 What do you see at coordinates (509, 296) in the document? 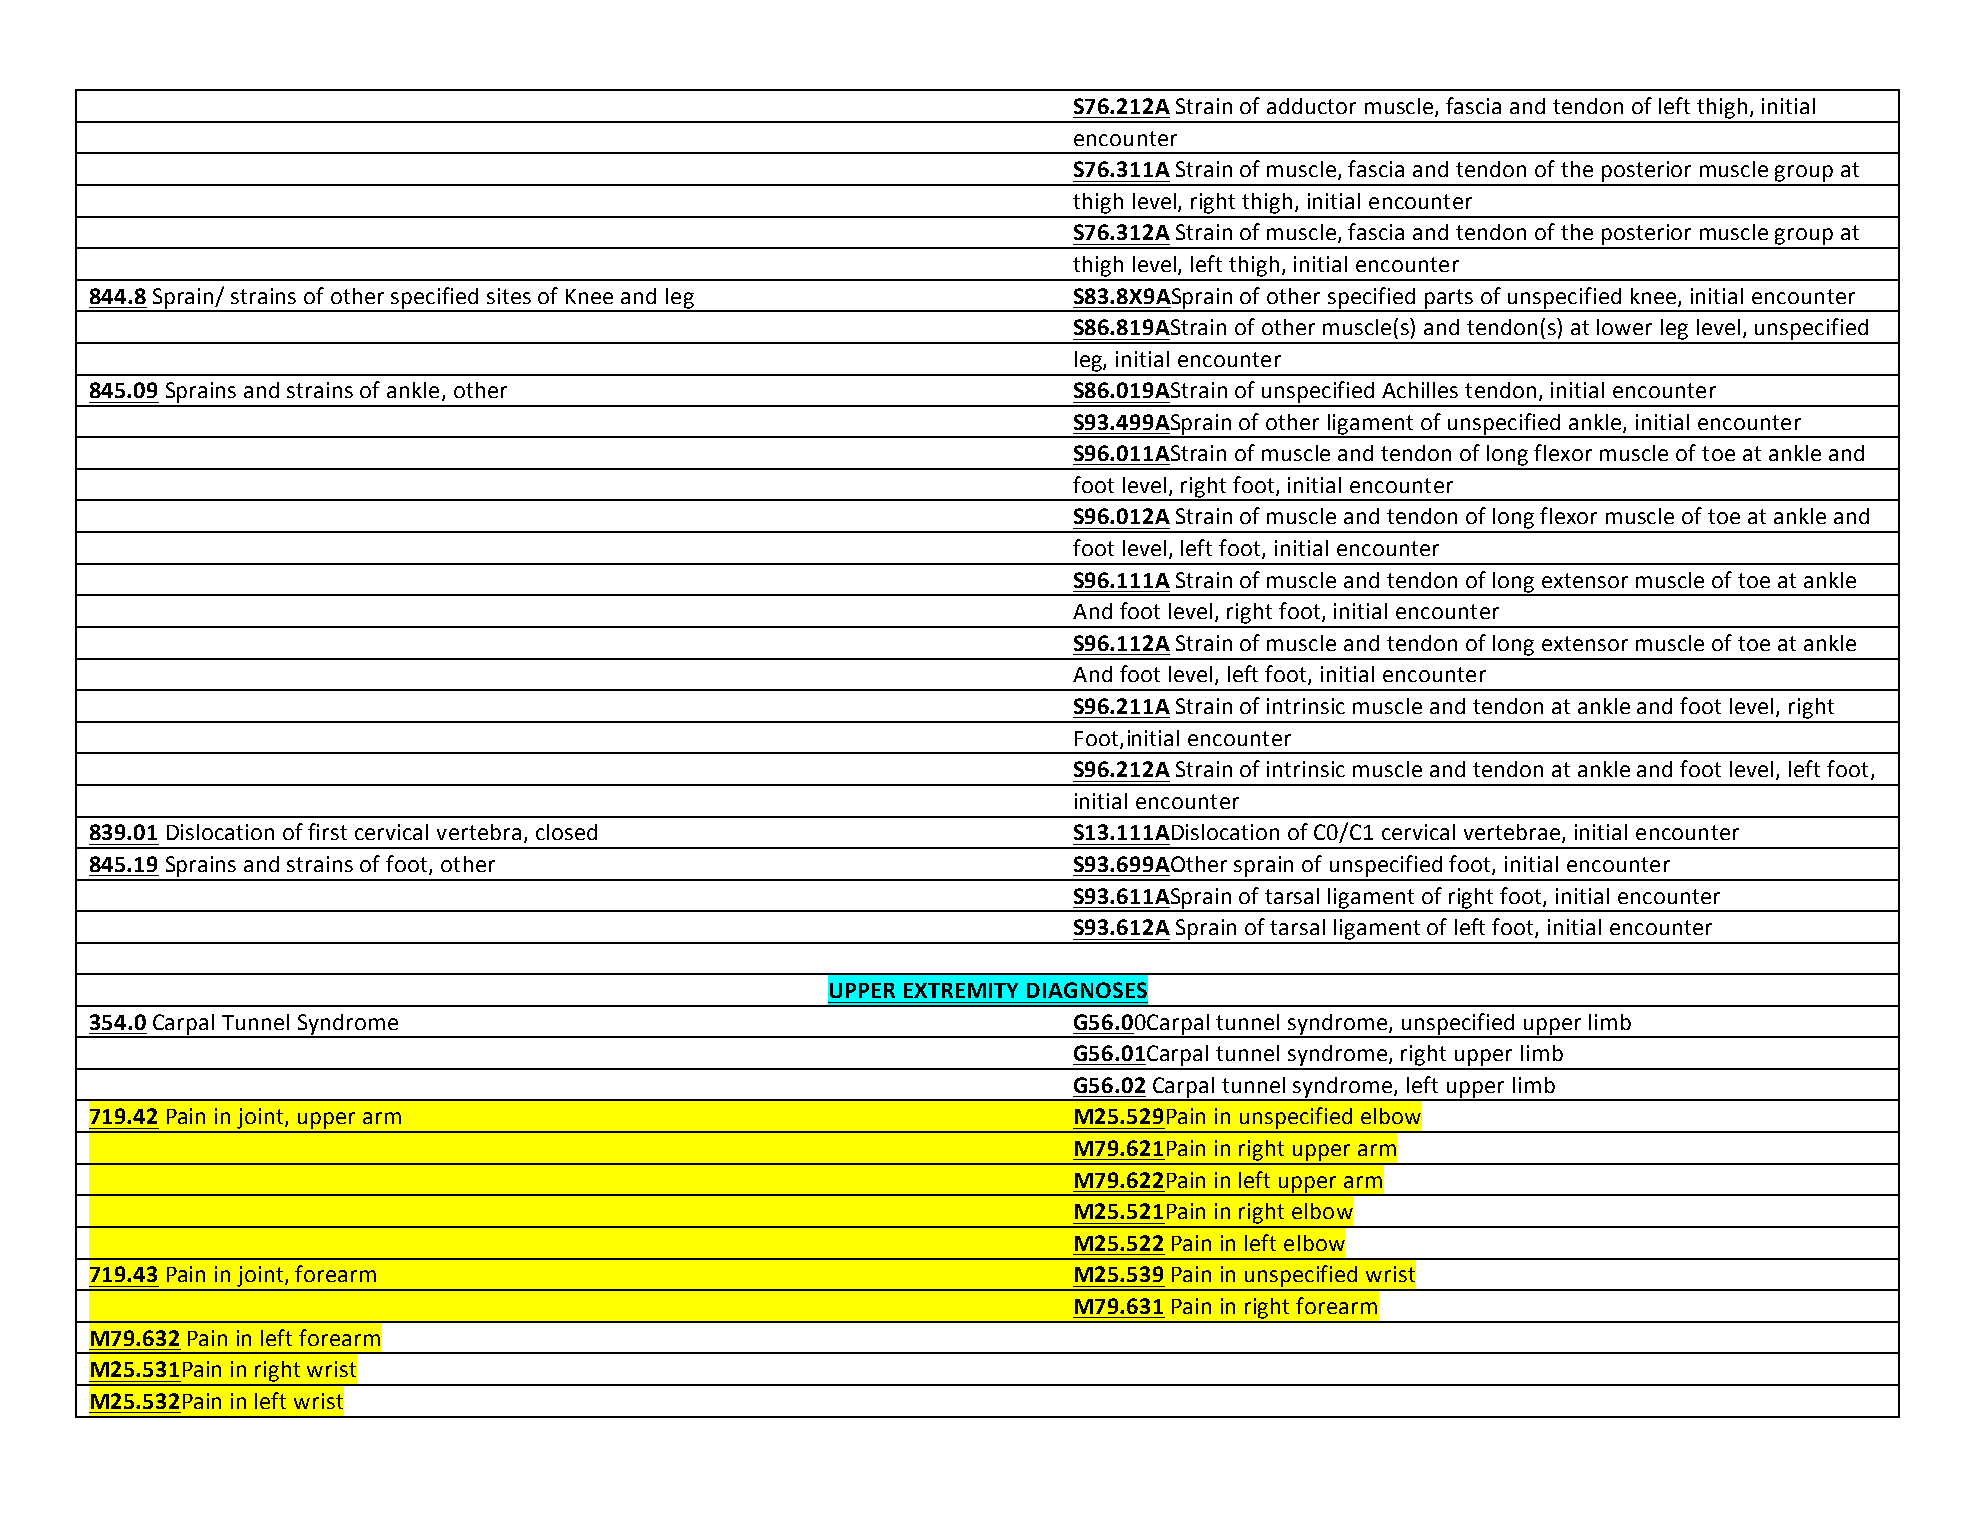
I see `sites` at bounding box center [509, 296].
